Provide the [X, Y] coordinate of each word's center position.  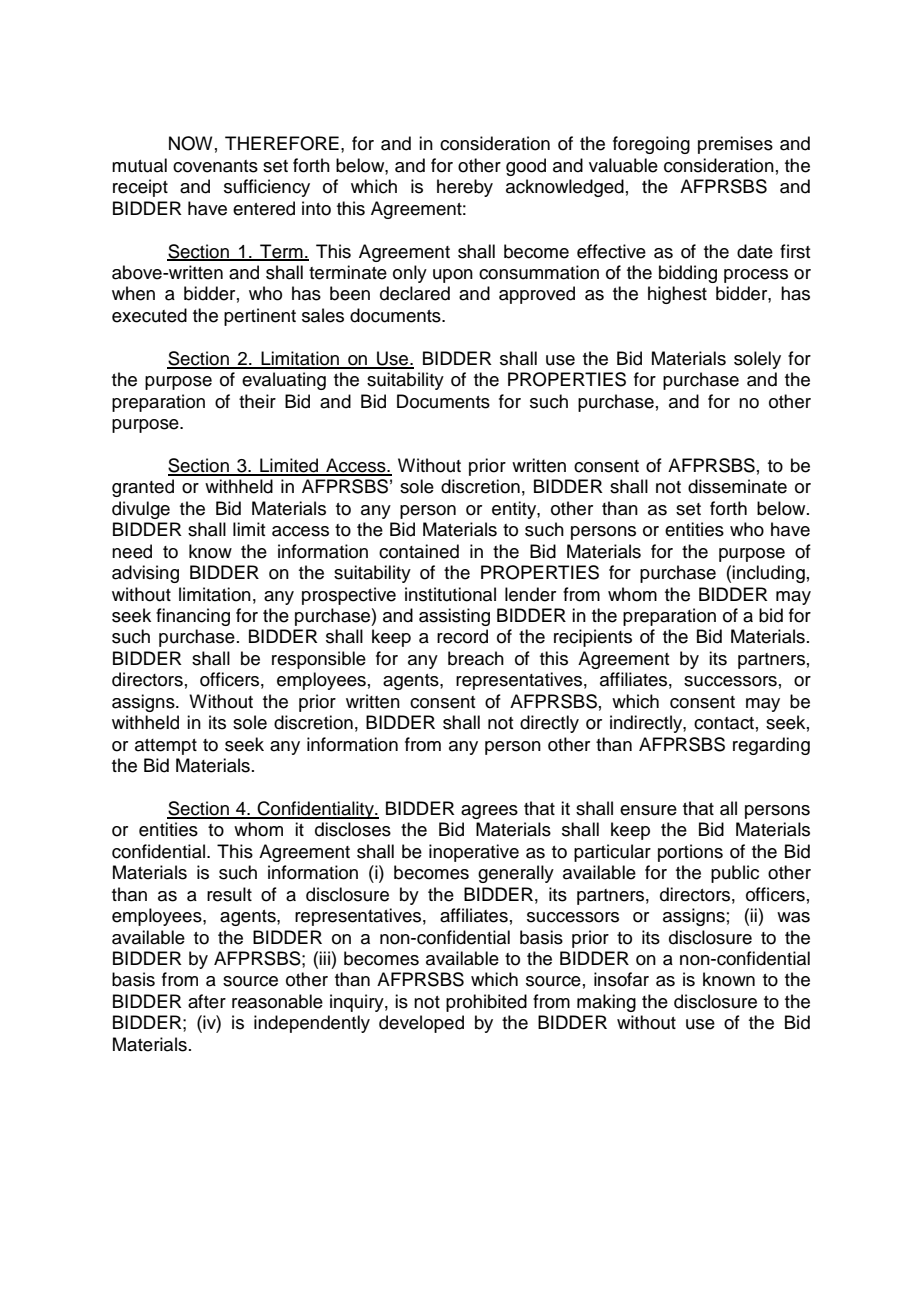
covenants [215, 166]
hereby [465, 188]
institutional [450, 594]
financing [193, 617]
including [768, 574]
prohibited [486, 1003]
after [207, 1001]
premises [735, 145]
